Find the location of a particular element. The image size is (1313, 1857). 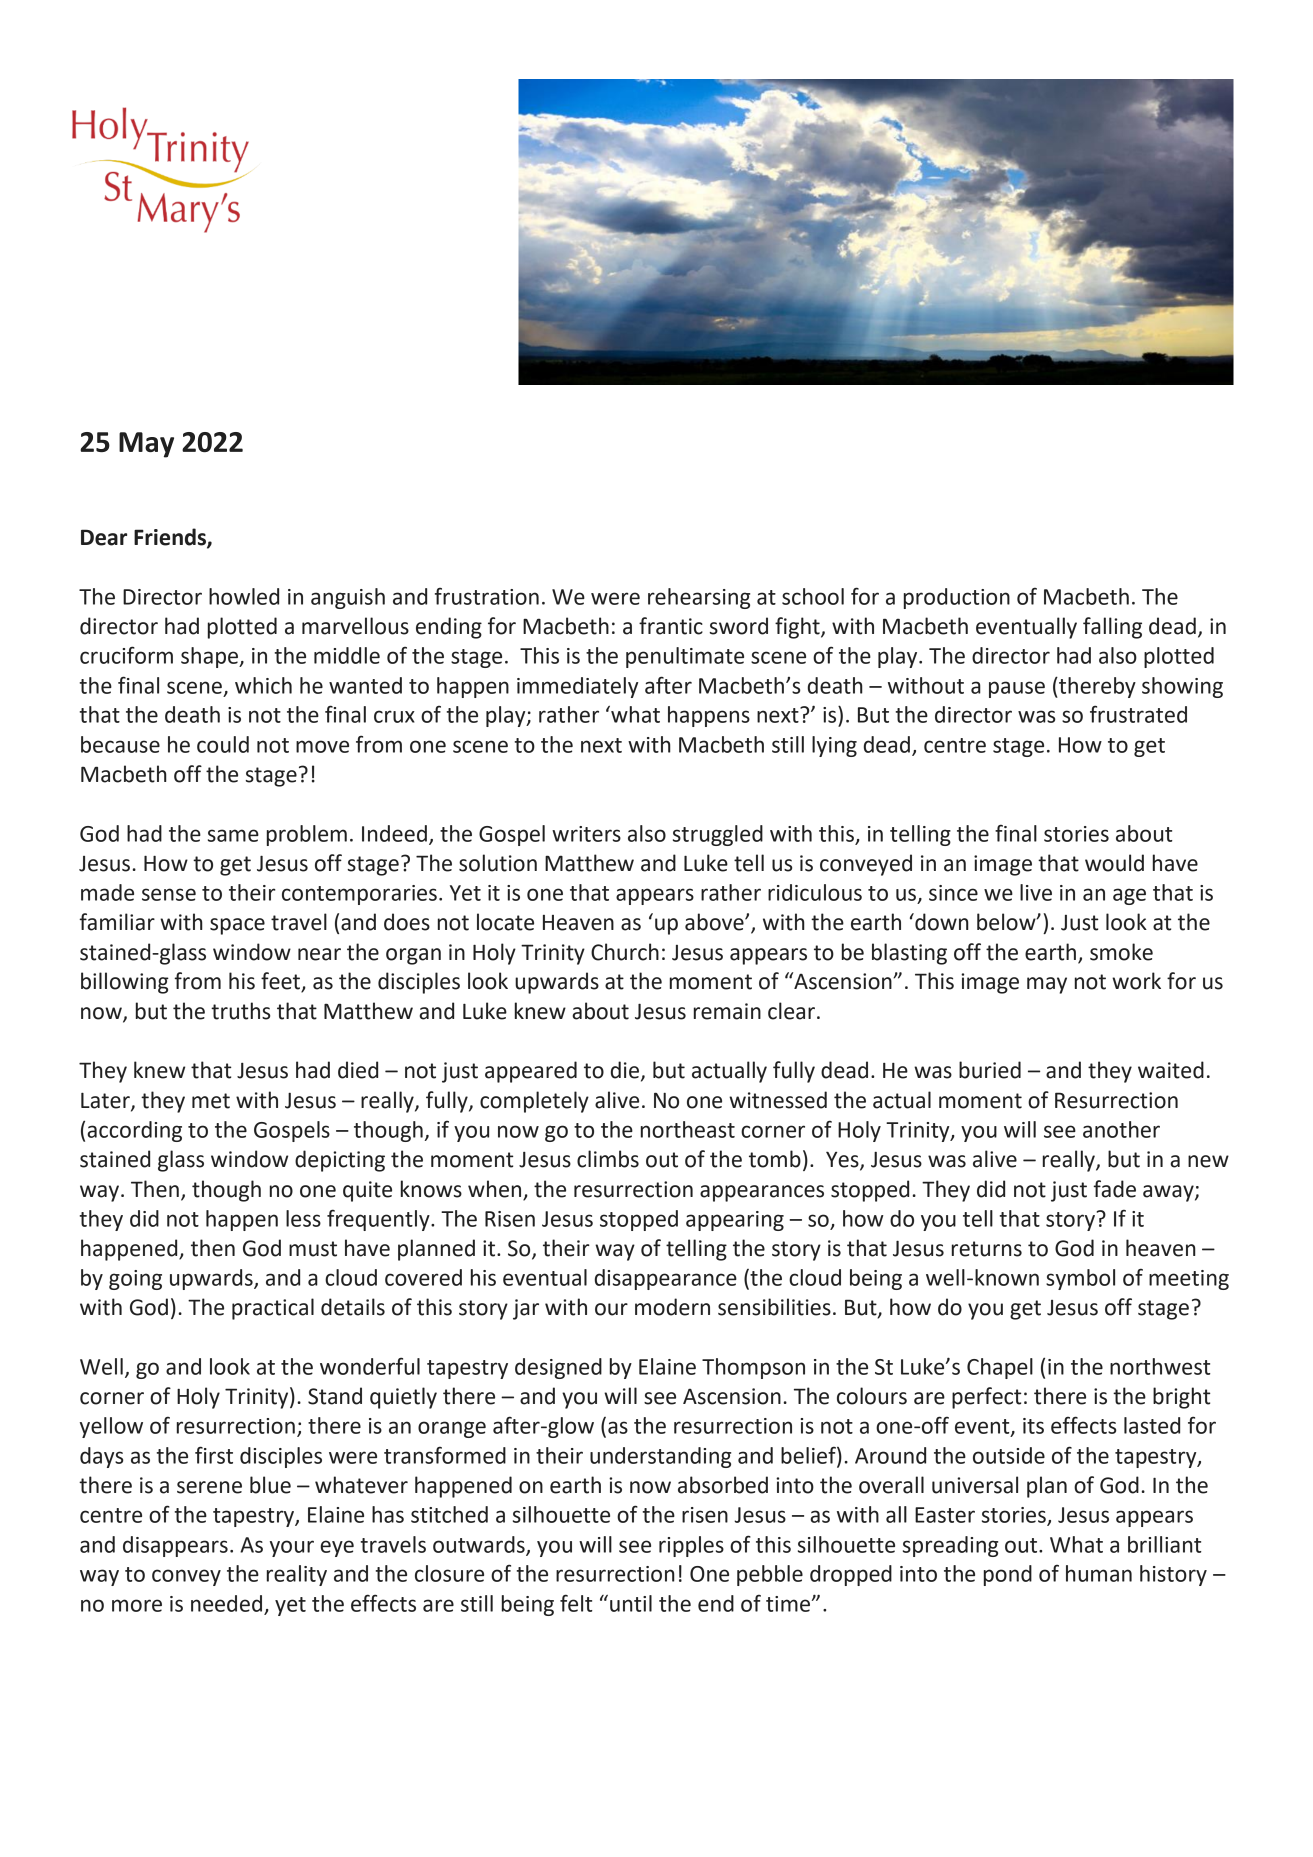

needed is located at coordinates (226, 1603).
